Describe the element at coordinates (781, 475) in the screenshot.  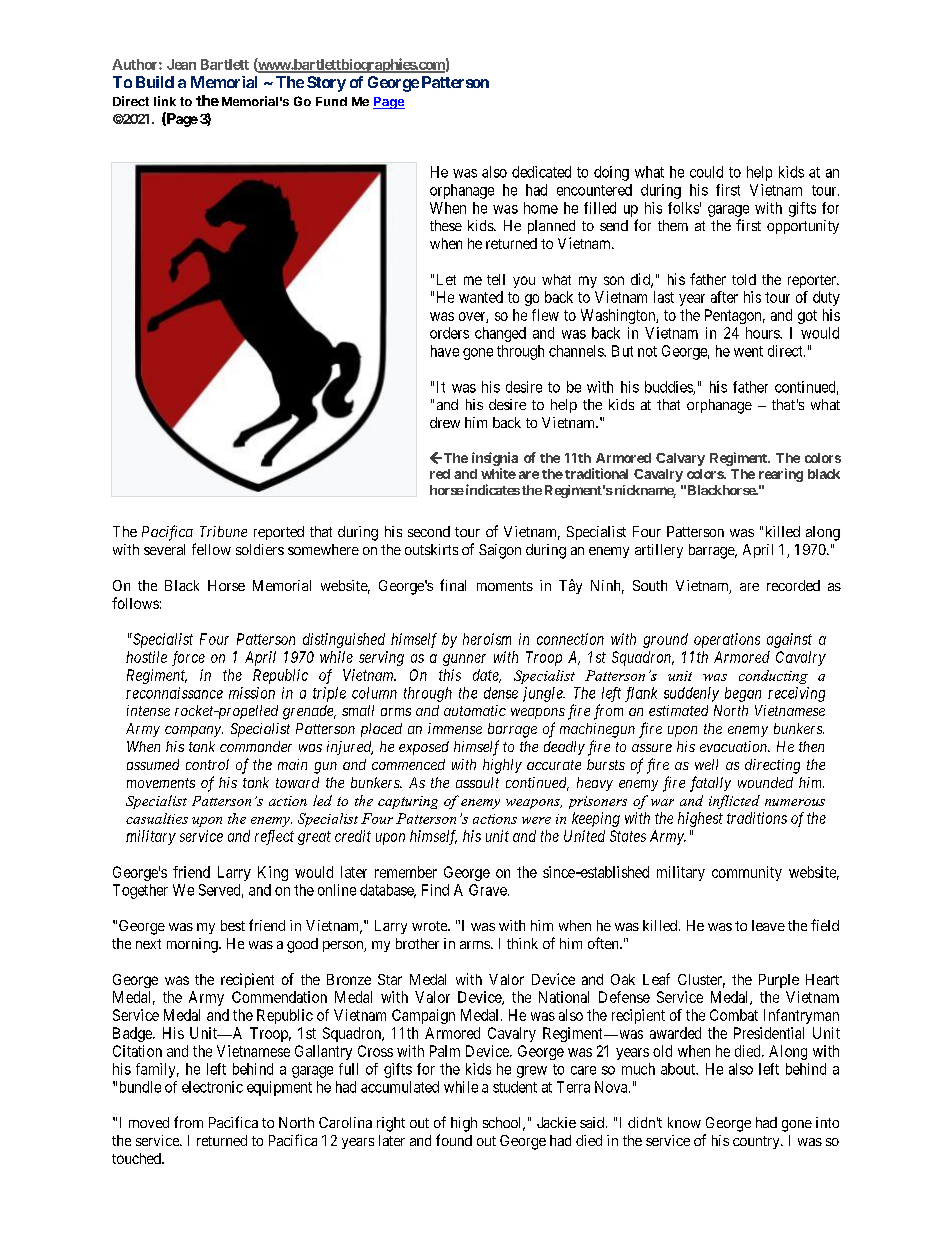
I see `rearing` at that location.
